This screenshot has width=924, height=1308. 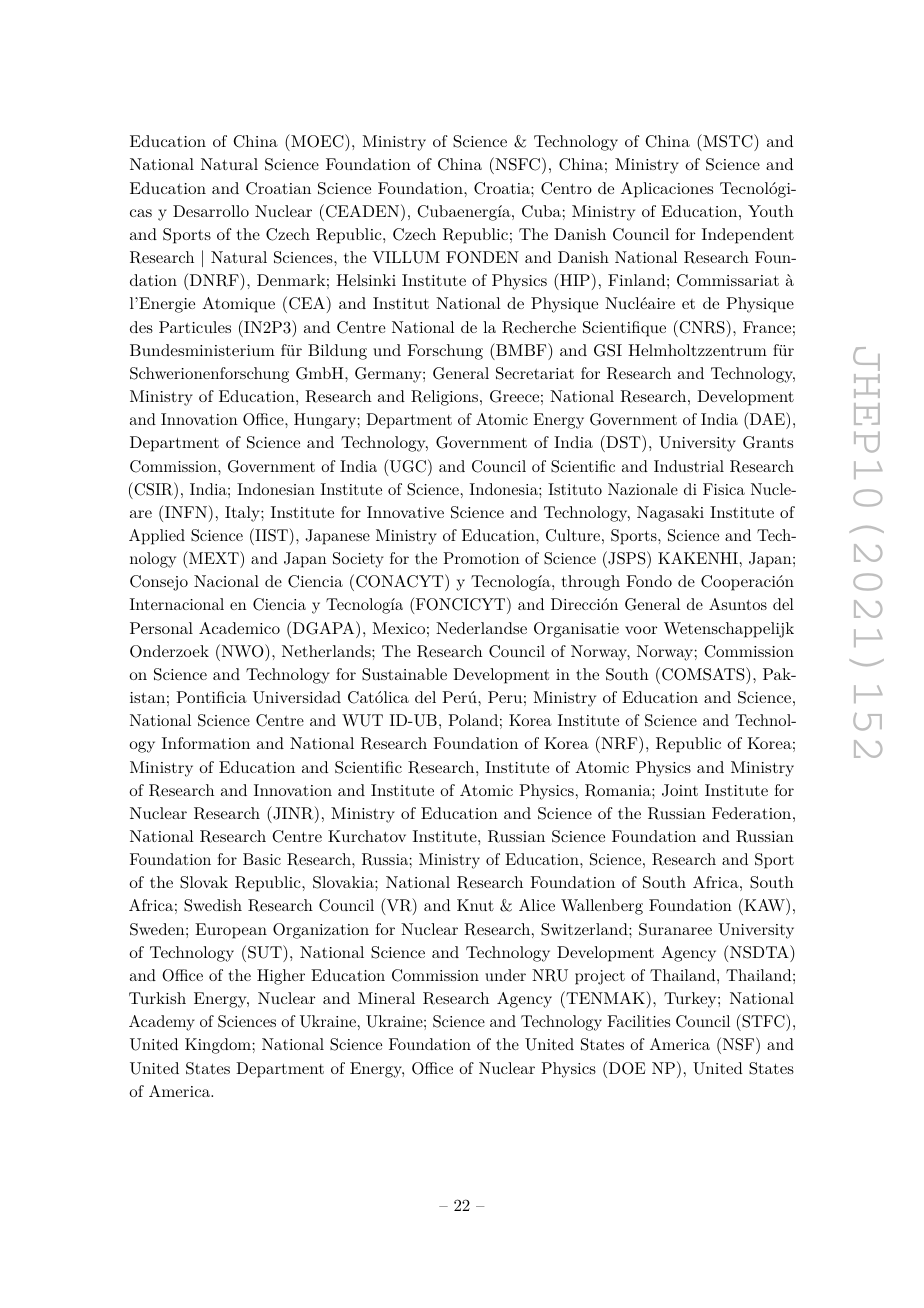 I want to click on voor, so click(x=641, y=630).
